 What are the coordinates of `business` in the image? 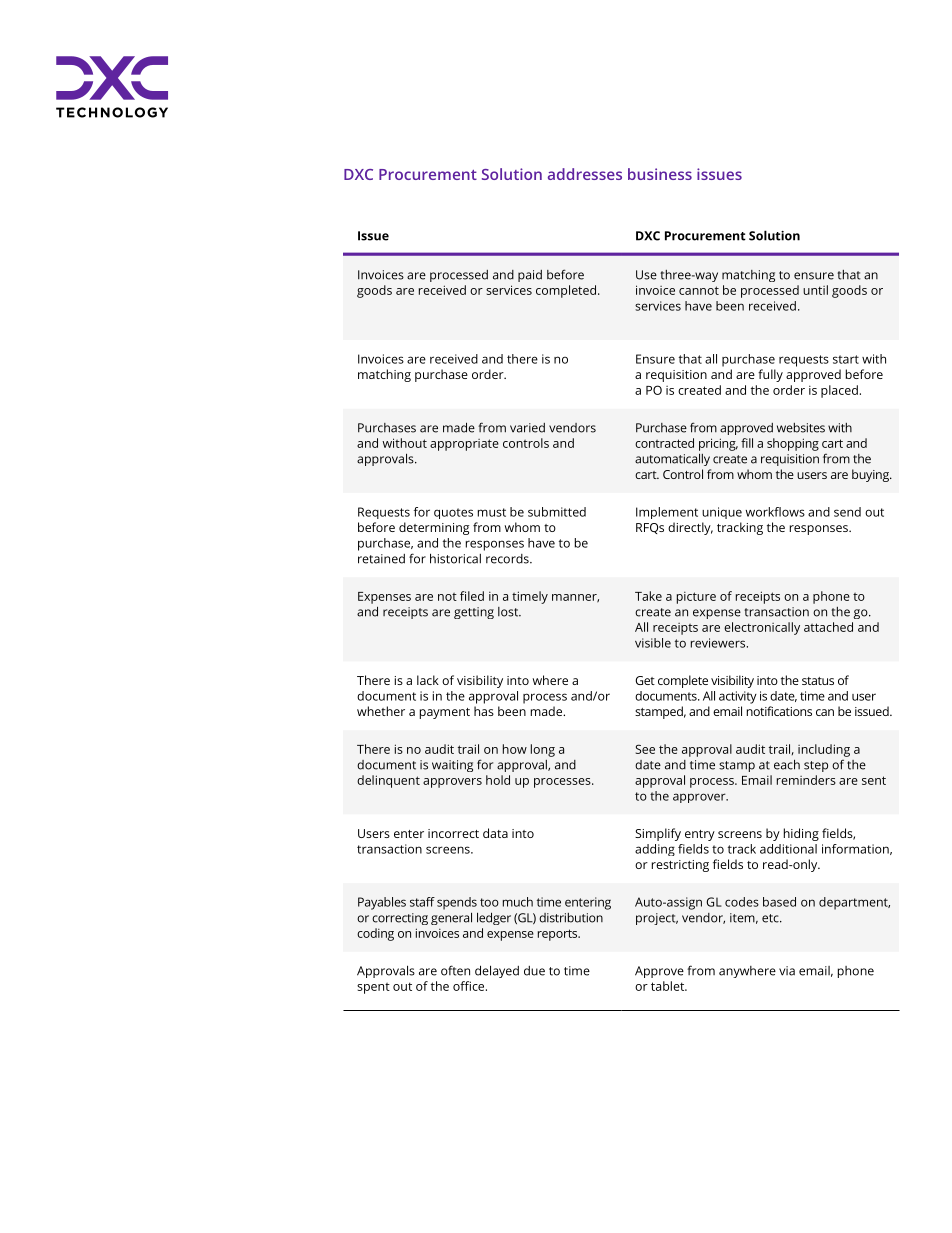 It's located at (660, 174).
